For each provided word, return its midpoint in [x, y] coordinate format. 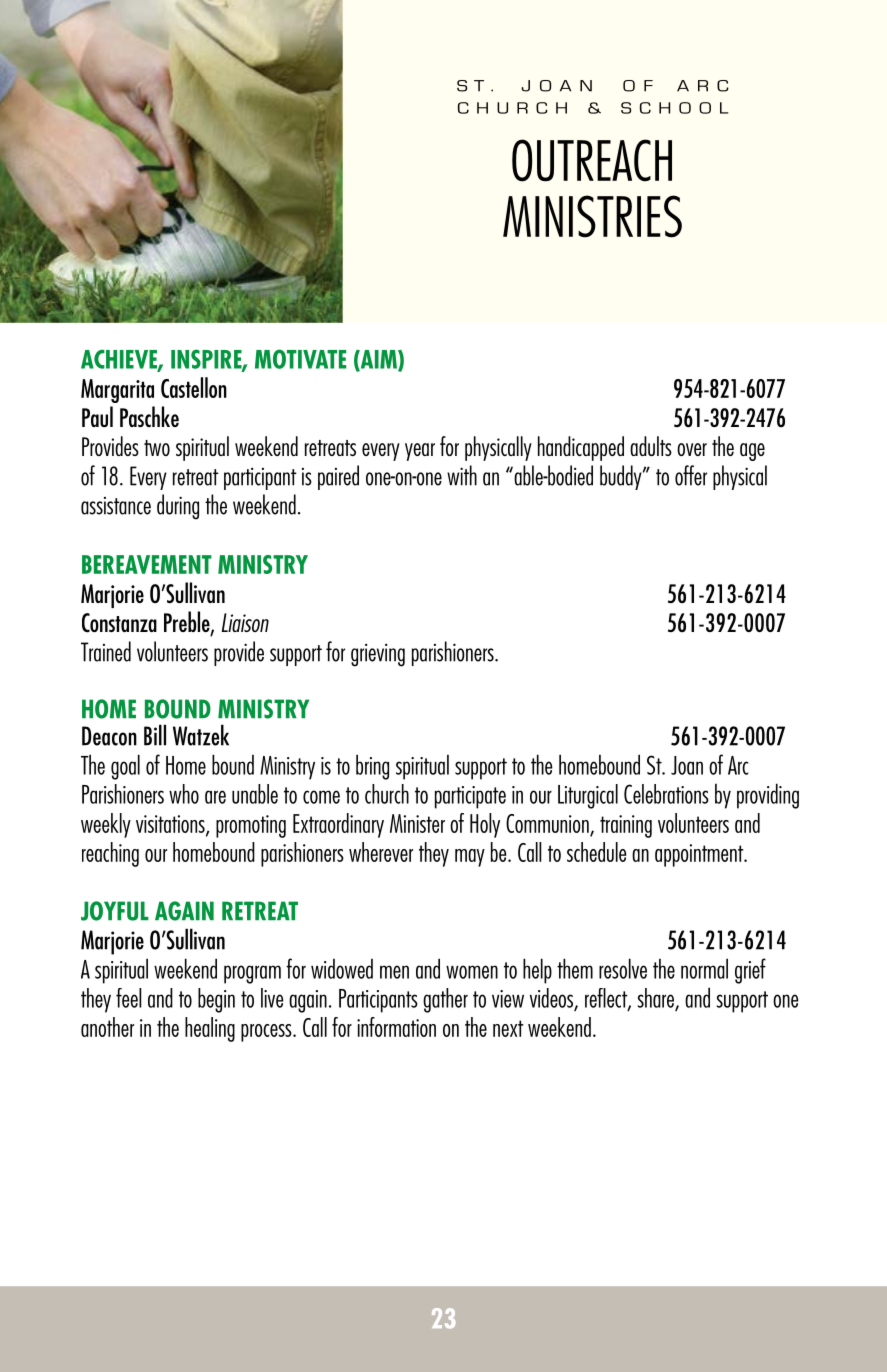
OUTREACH [592, 160]
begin [216, 1000]
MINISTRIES [592, 216]
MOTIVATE [300, 359]
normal [704, 968]
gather [445, 1000]
